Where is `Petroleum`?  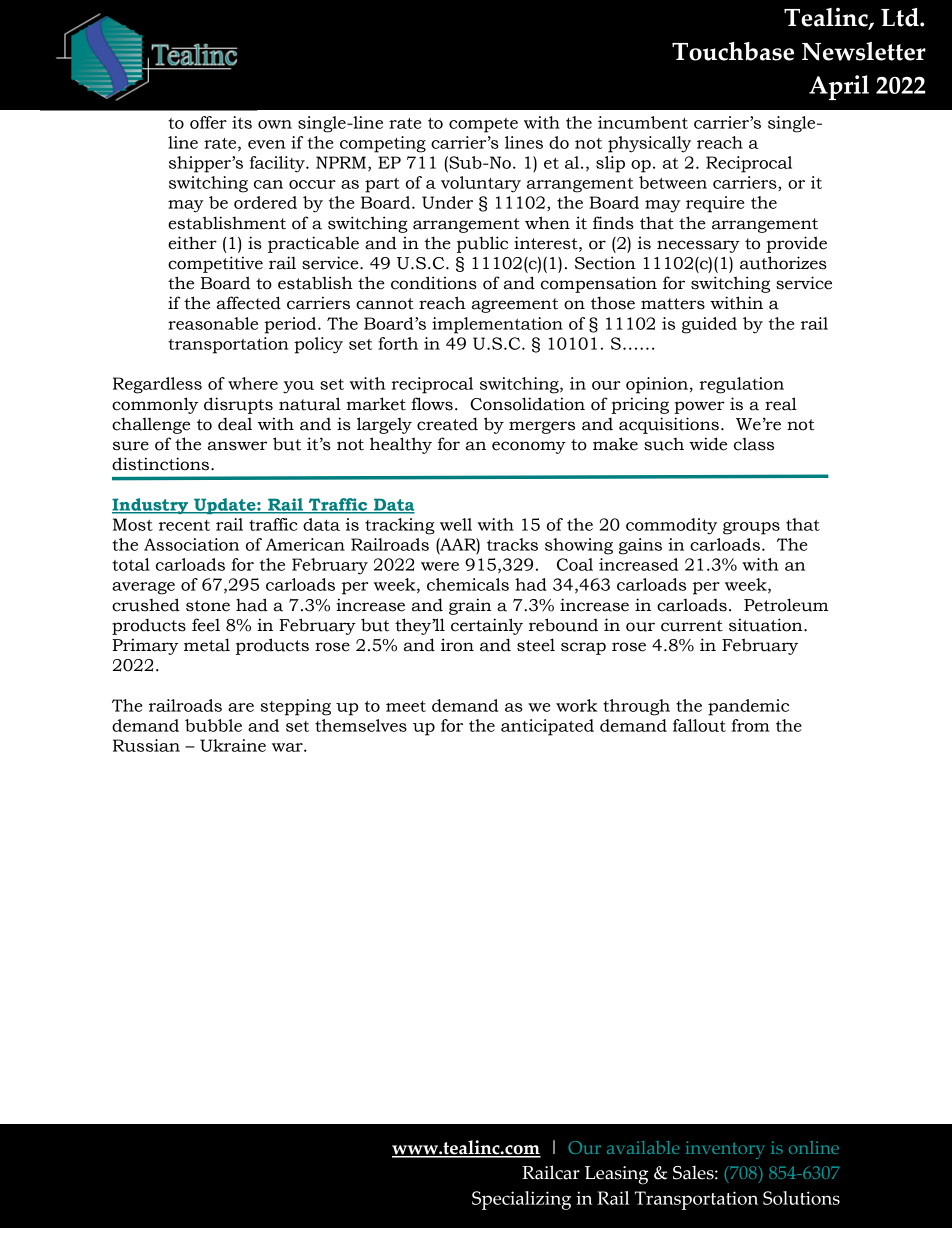 Petroleum is located at coordinates (786, 605).
